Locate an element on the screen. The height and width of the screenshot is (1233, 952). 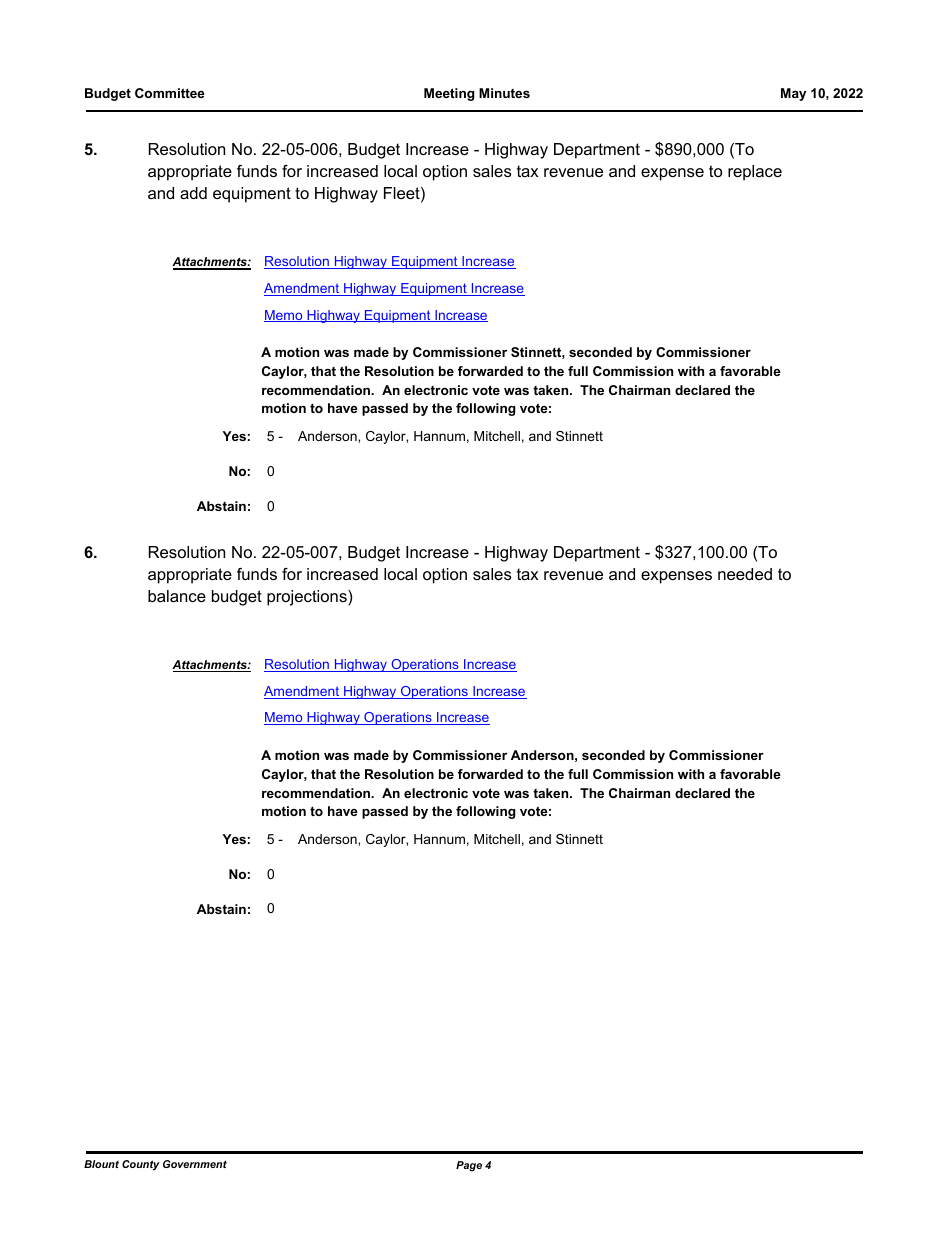
balance is located at coordinates (177, 596).
